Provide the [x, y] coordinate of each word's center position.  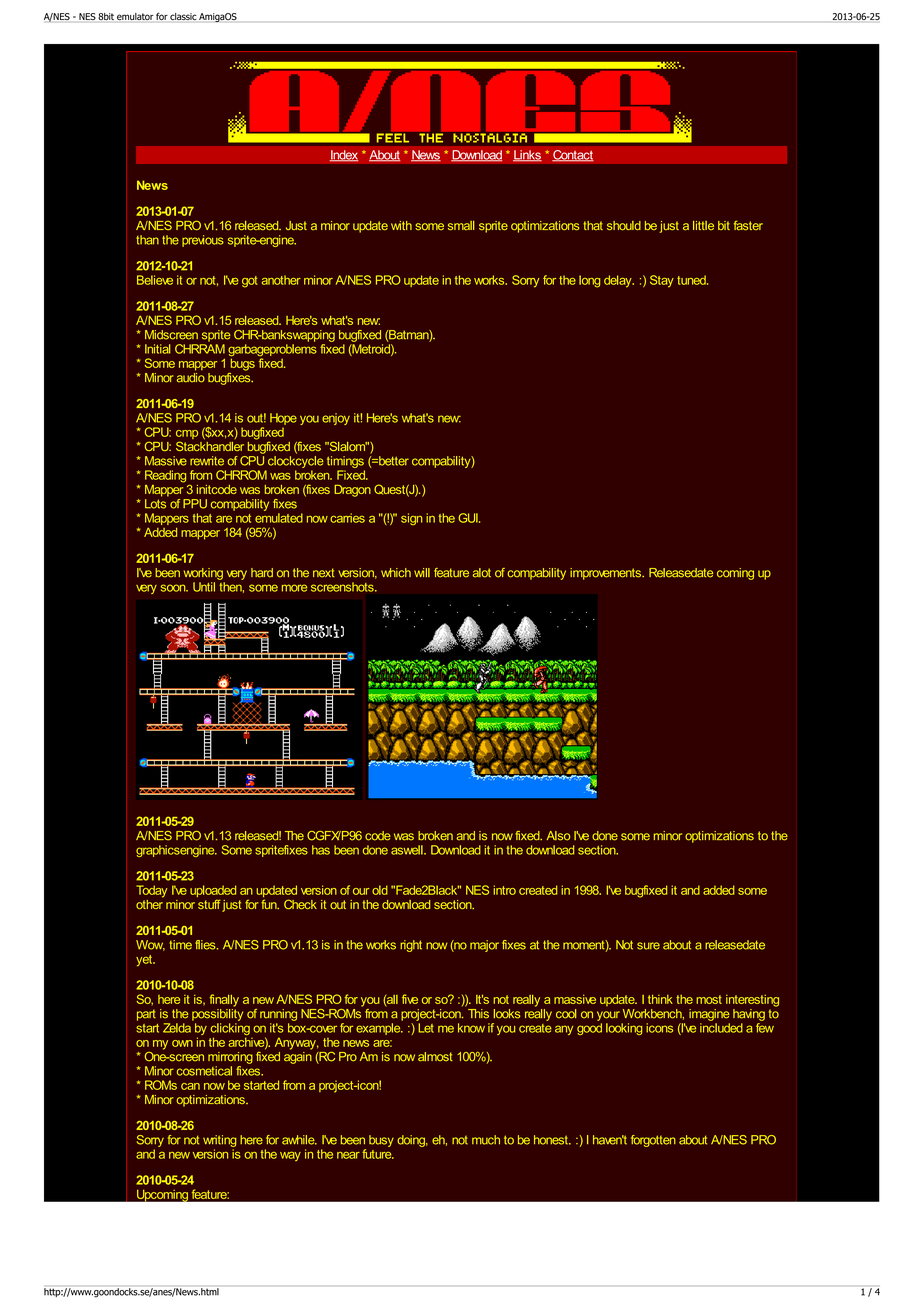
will [422, 572]
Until [204, 587]
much [486, 1140]
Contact [573, 156]
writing [219, 1141]
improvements [606, 574]
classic [183, 16]
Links [527, 156]
